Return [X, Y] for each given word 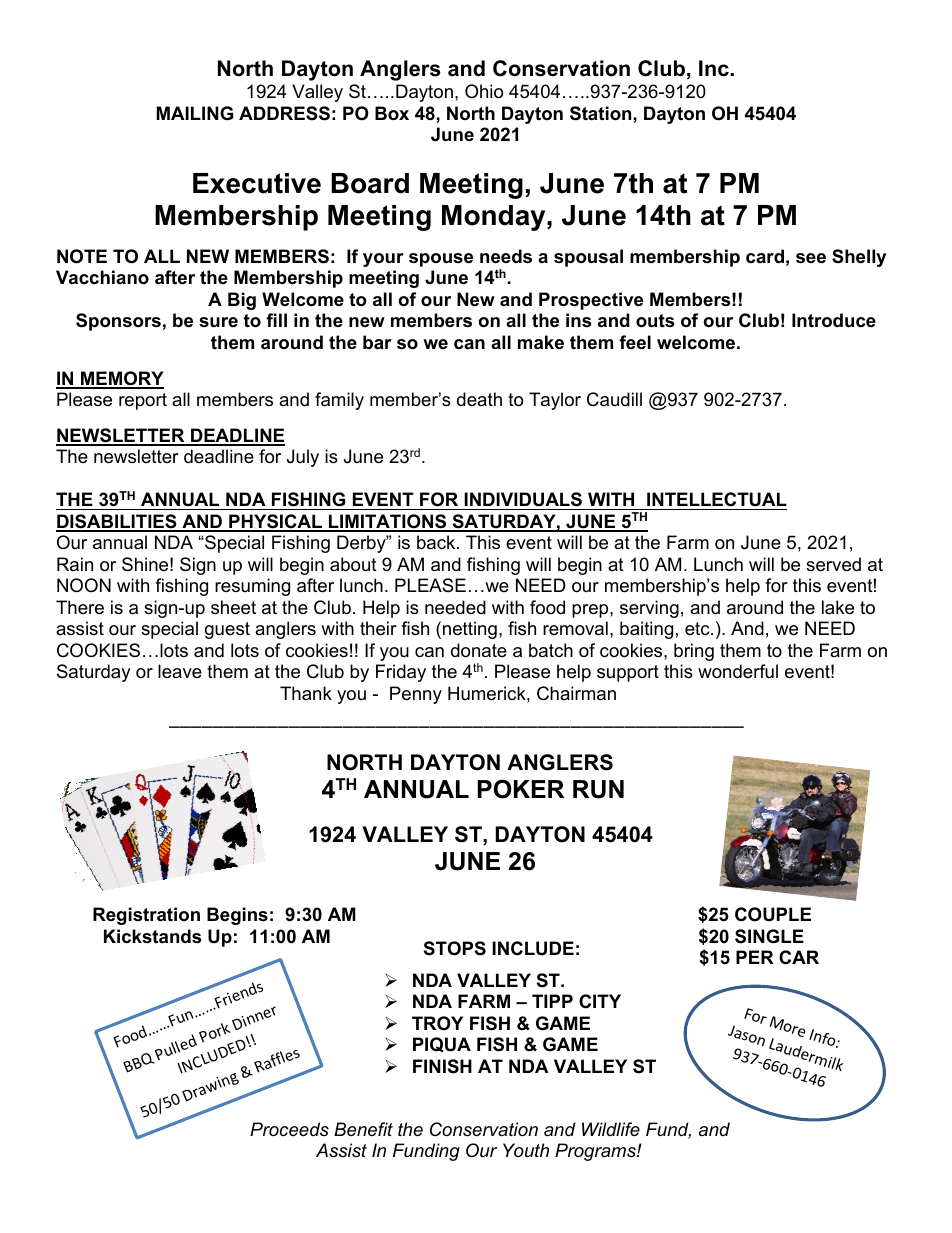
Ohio [484, 91]
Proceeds [289, 1129]
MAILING [195, 113]
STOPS [455, 948]
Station [602, 113]
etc [698, 628]
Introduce [834, 320]
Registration [146, 916]
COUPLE [773, 914]
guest [227, 630]
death [479, 399]
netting [470, 630]
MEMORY [121, 379]
